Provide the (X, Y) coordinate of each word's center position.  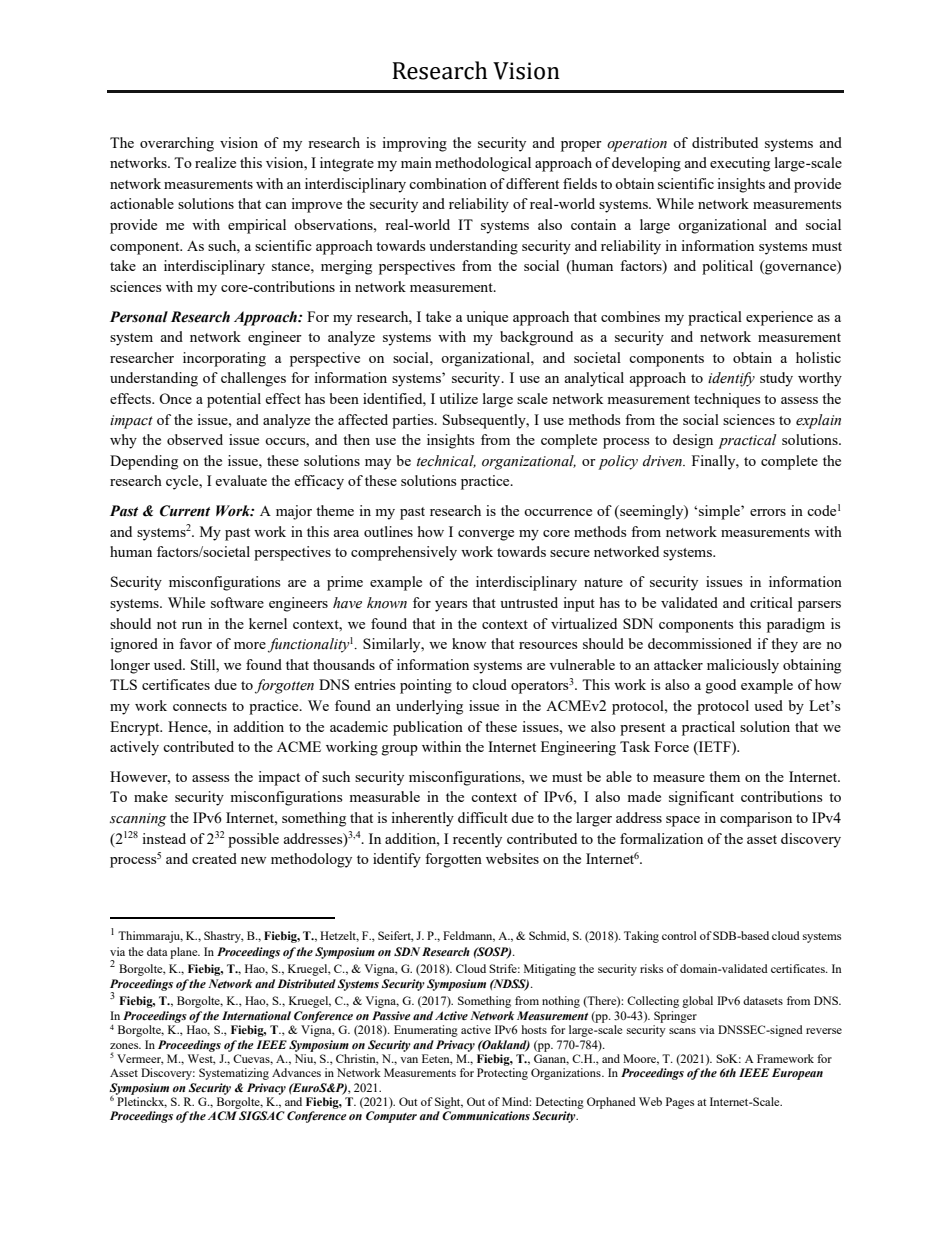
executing (740, 164)
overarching (177, 144)
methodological (483, 164)
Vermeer (140, 1059)
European (797, 1074)
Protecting (502, 1074)
